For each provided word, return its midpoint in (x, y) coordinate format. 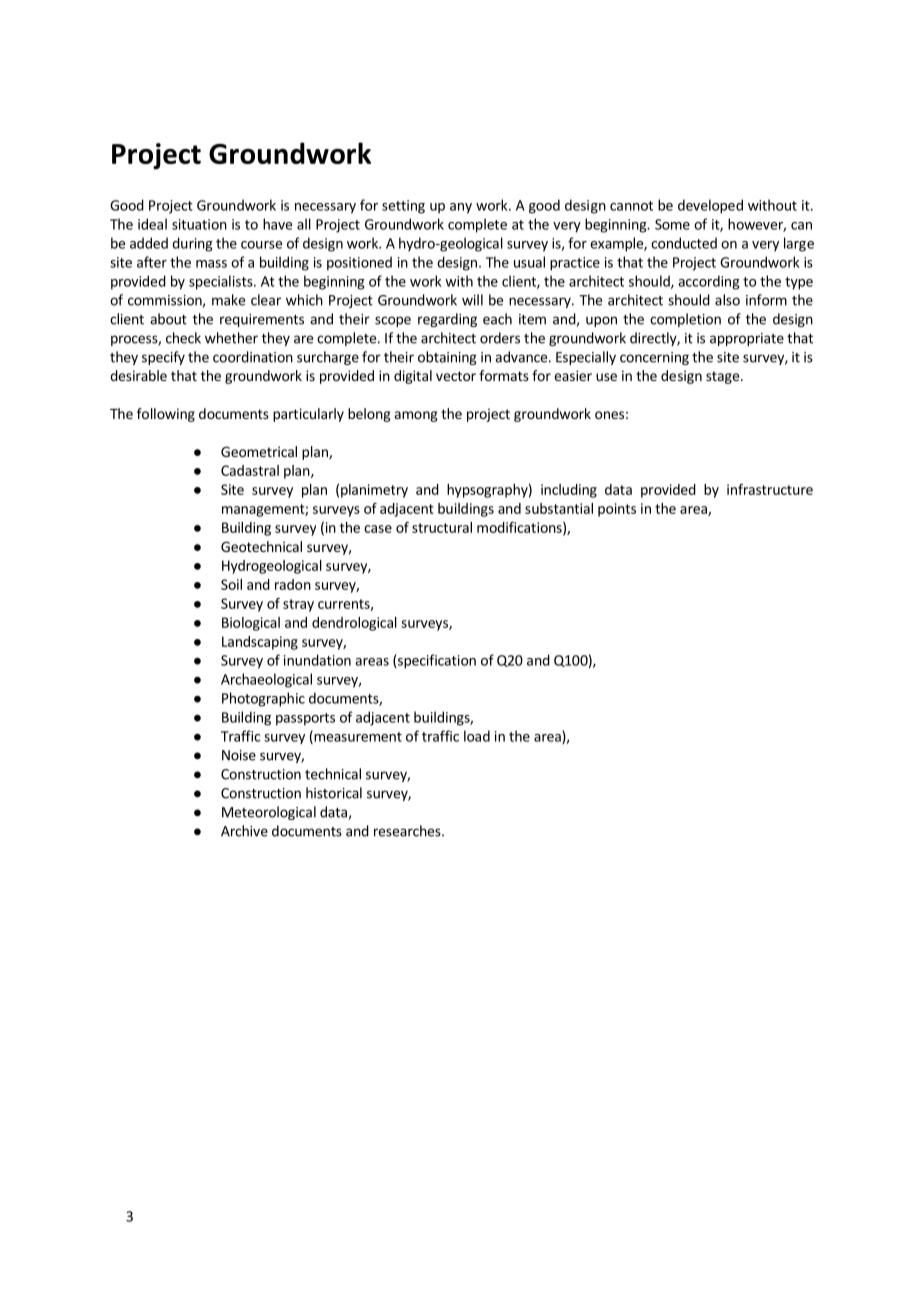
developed (710, 206)
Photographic (263, 699)
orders (500, 338)
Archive (244, 831)
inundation (317, 660)
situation (199, 224)
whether (231, 338)
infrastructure (770, 489)
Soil (231, 584)
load (477, 736)
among (416, 416)
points (617, 510)
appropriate (747, 339)
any (461, 208)
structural (442, 527)
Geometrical (259, 451)
